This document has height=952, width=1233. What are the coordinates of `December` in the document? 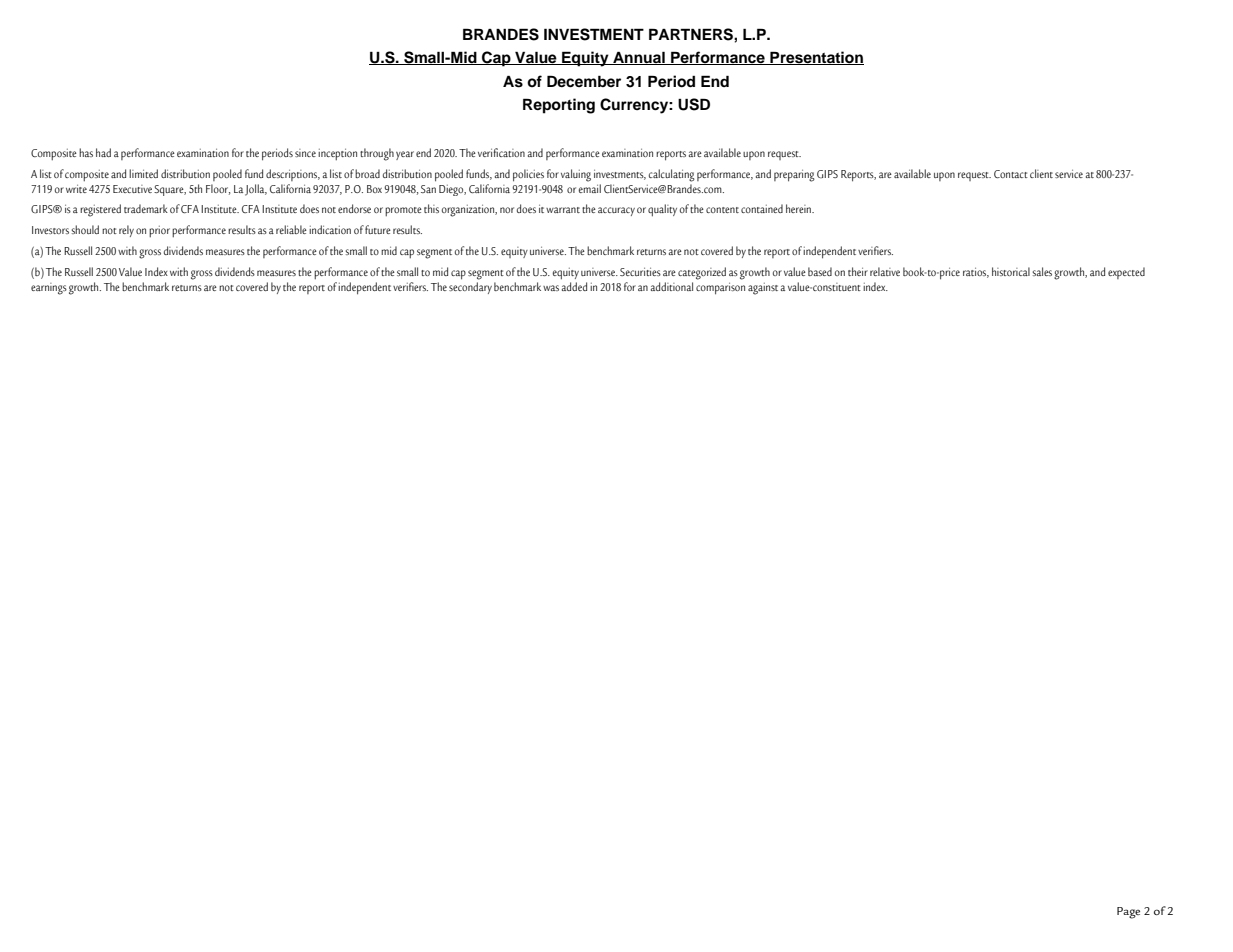 It's located at (584, 81).
